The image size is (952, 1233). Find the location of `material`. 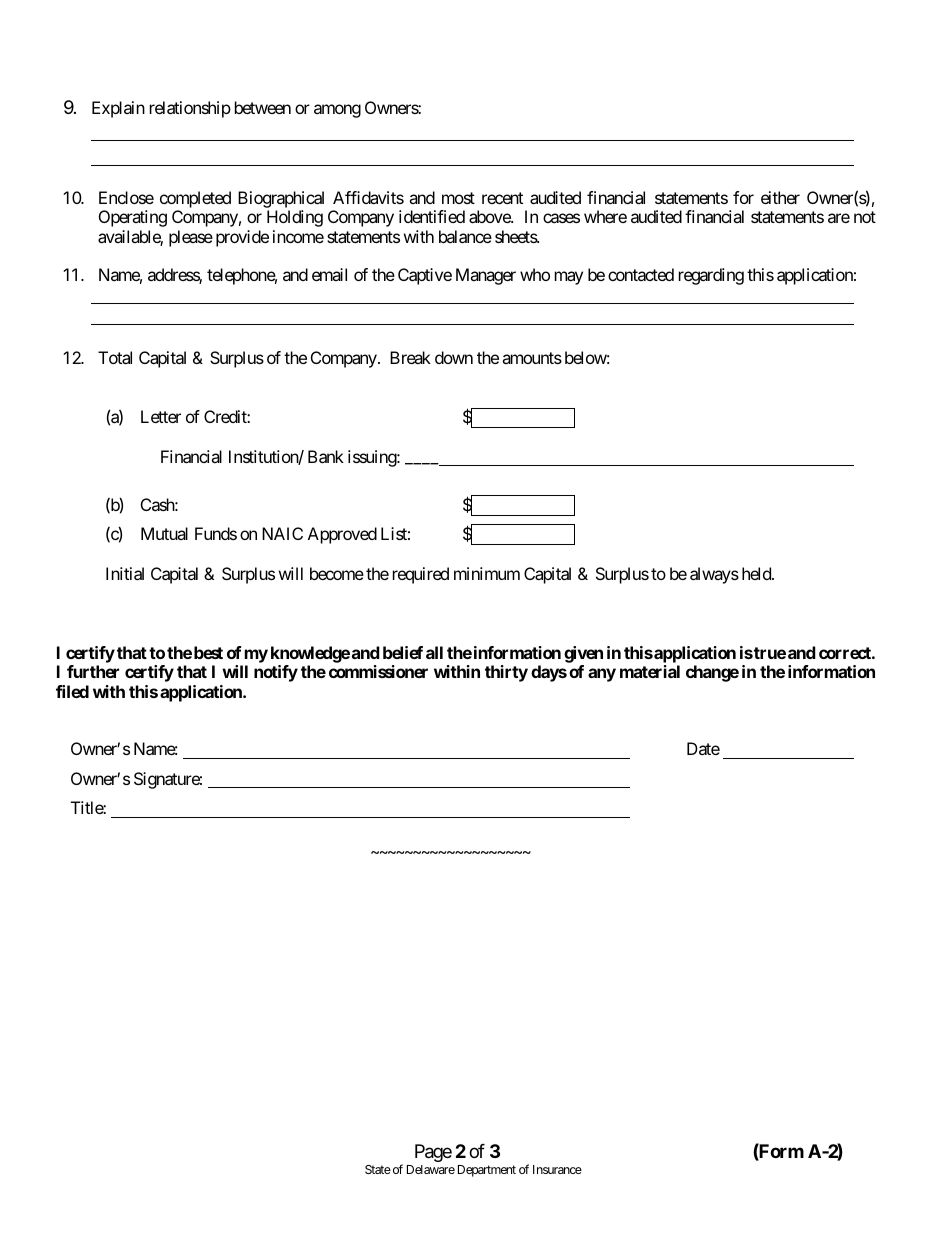

material is located at coordinates (650, 671).
